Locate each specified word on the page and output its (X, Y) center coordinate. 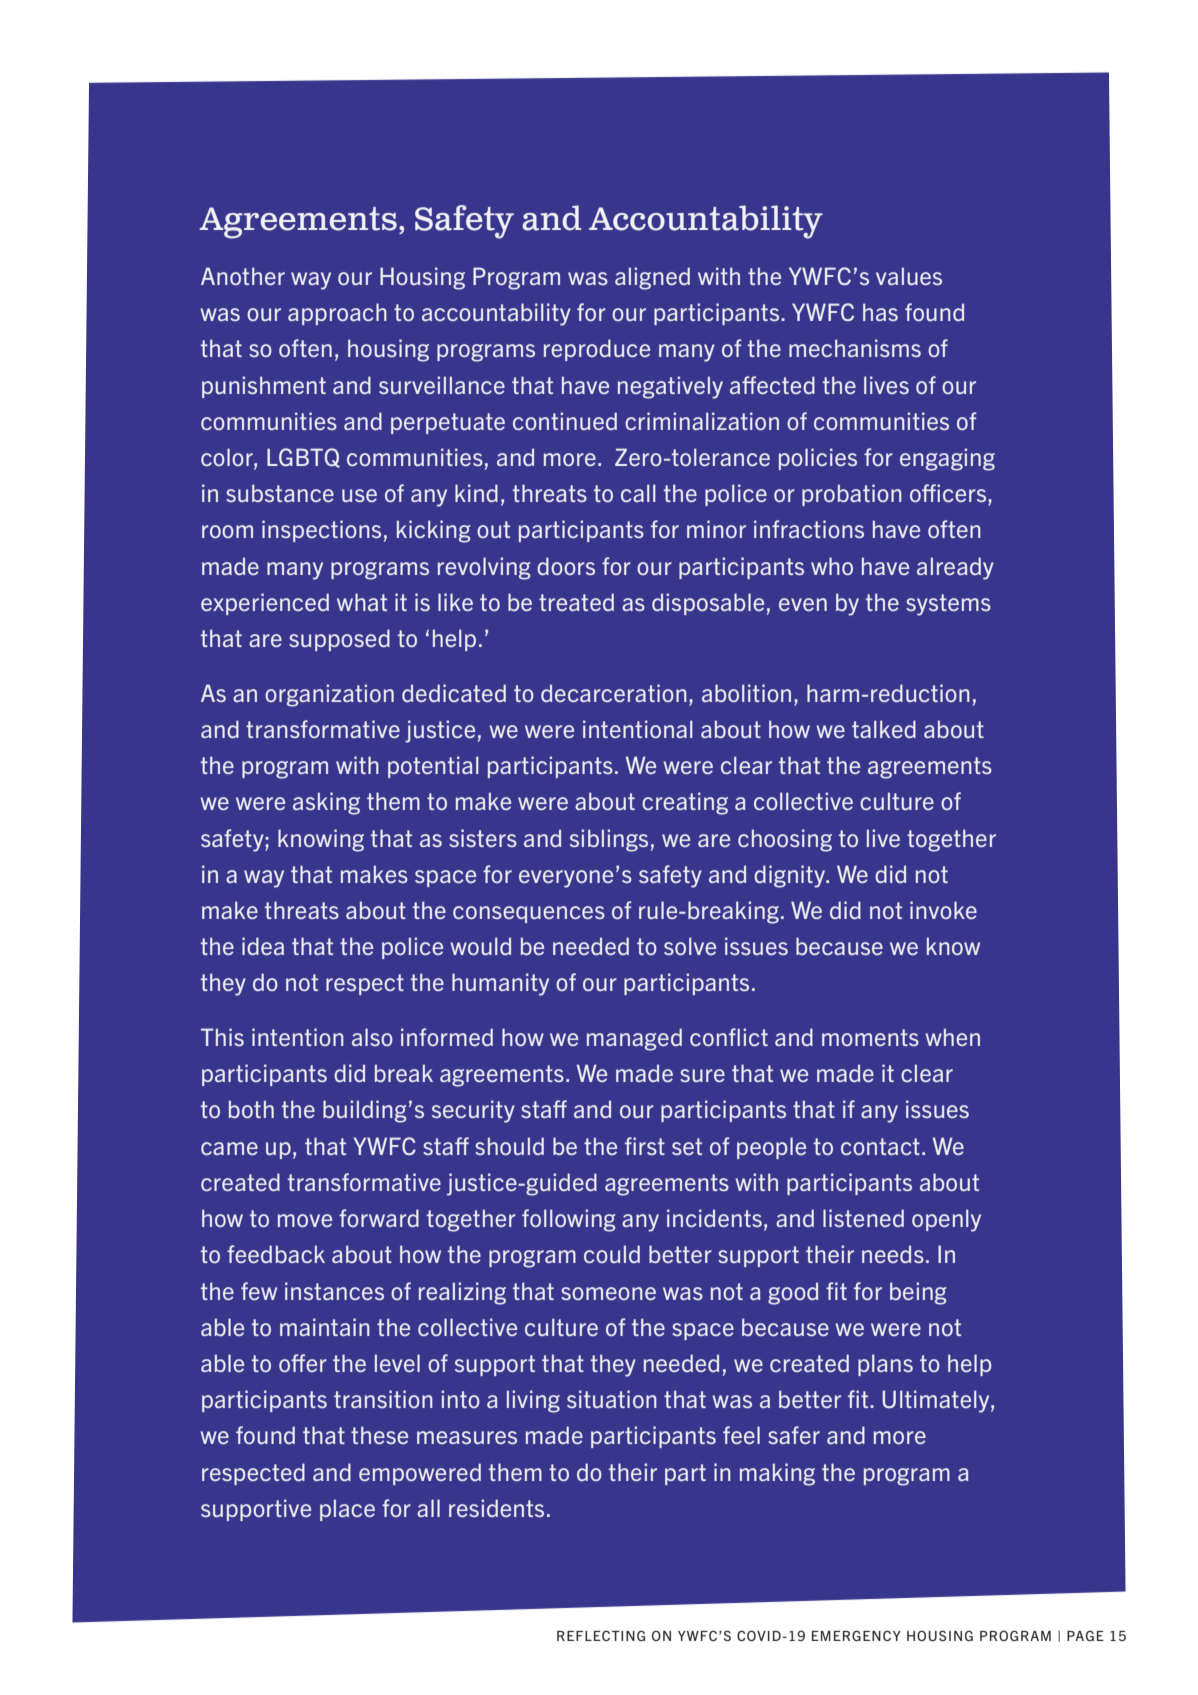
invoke (943, 910)
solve (690, 946)
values (909, 276)
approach (337, 314)
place (347, 1510)
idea (263, 946)
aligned (652, 278)
